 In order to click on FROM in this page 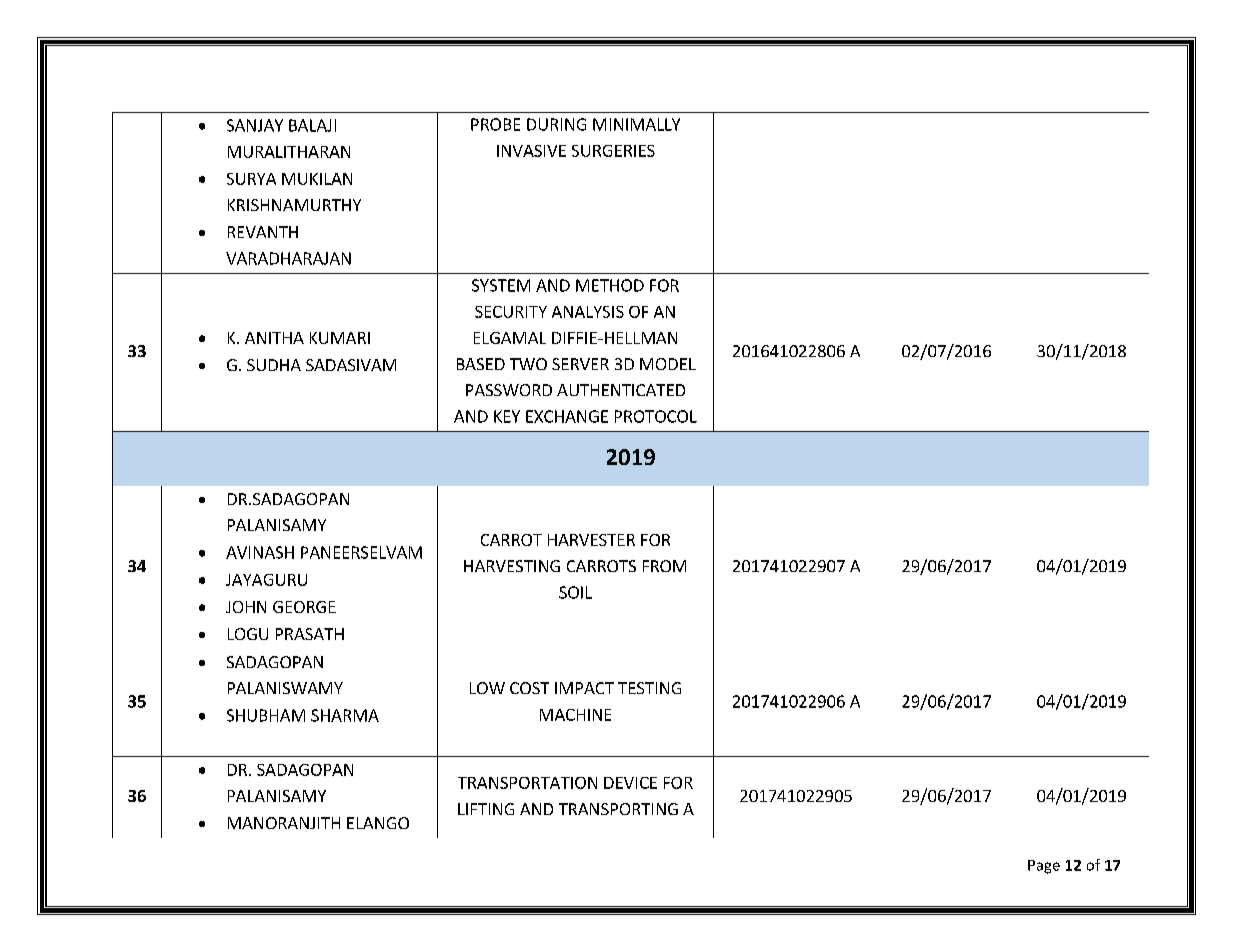, I will do `click(664, 566)`.
